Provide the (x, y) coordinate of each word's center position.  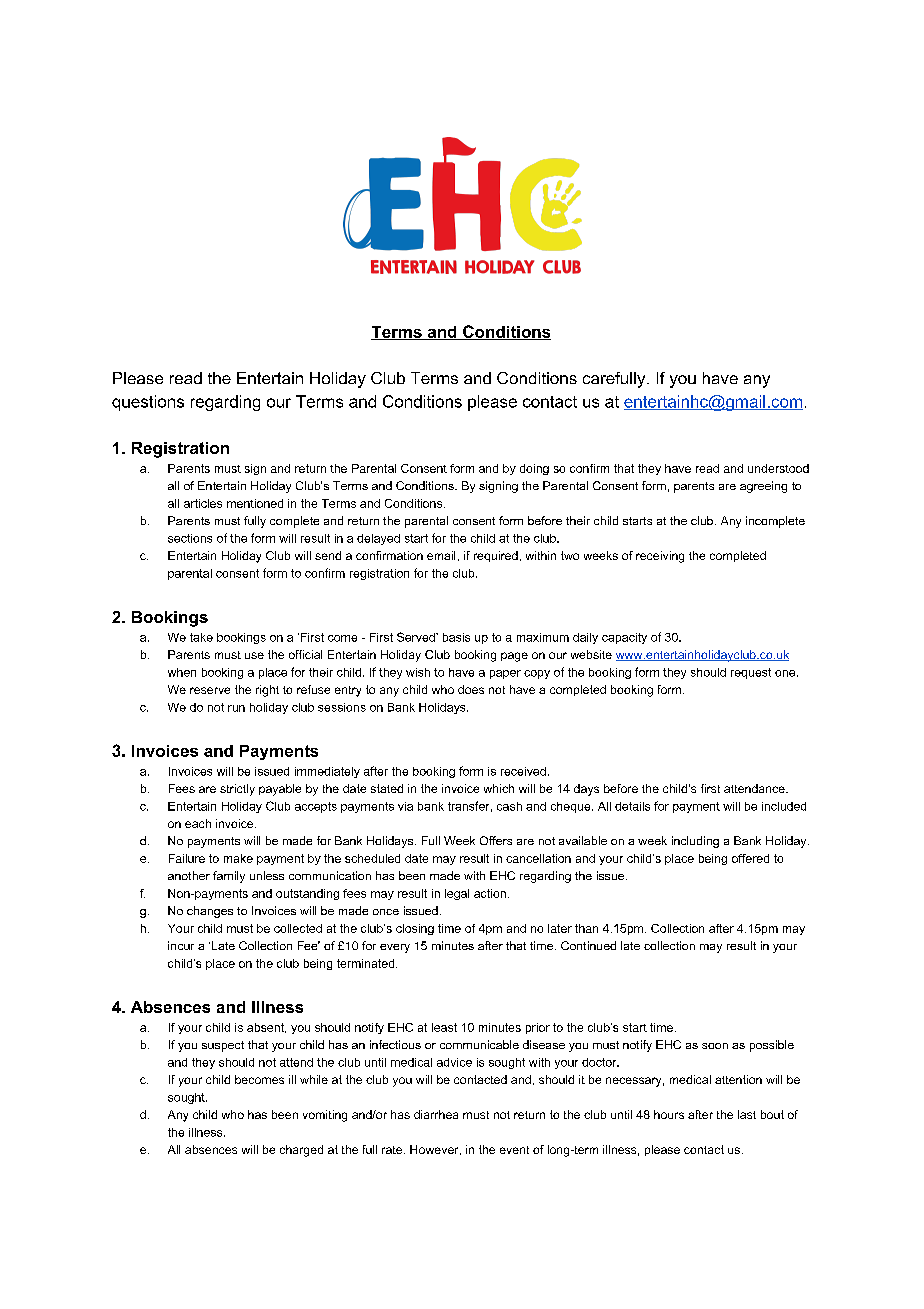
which (499, 788)
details (632, 806)
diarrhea (436, 1114)
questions (148, 403)
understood (778, 468)
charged (301, 1151)
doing (534, 469)
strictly (237, 790)
